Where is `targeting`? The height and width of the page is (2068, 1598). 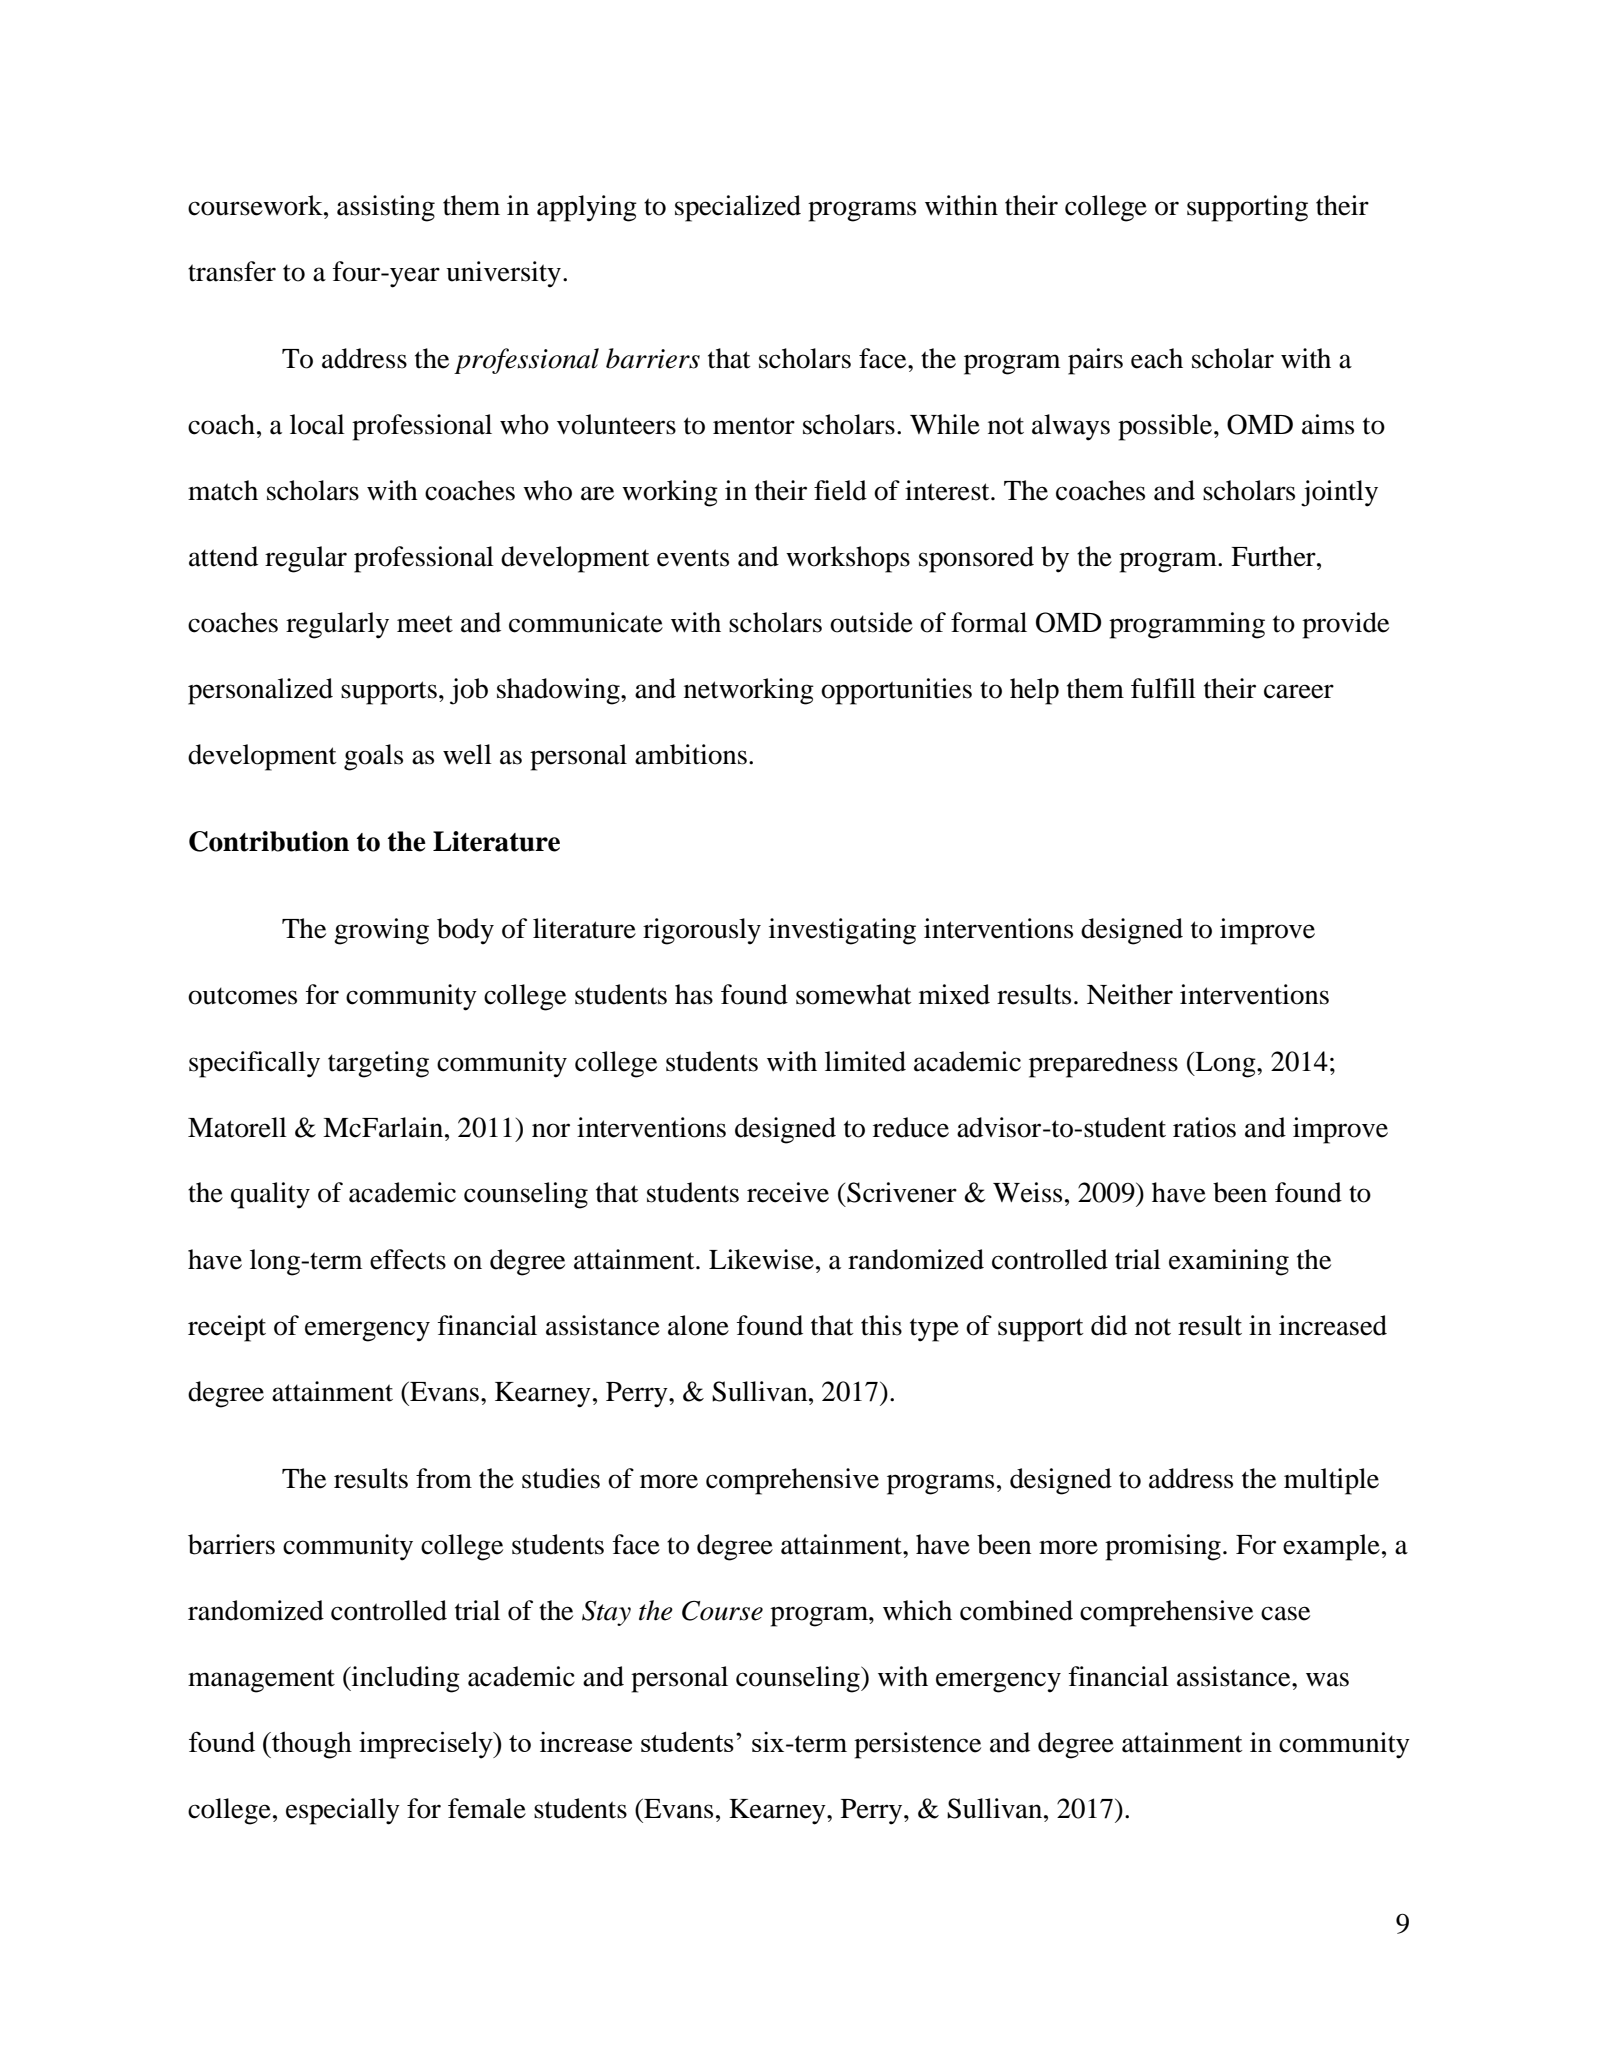
targeting is located at coordinates (378, 1064).
